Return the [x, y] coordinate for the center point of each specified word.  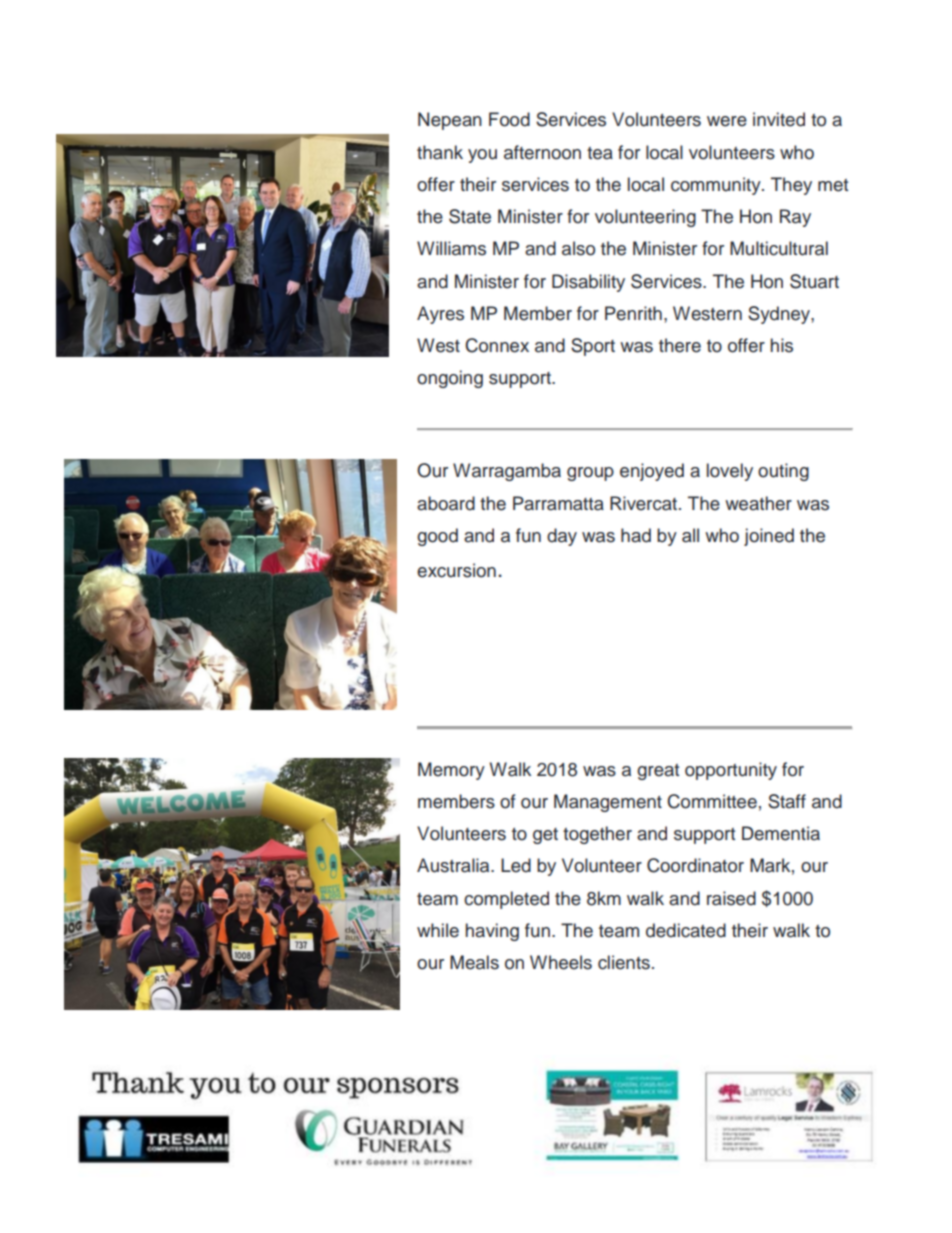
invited [779, 119]
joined [769, 537]
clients [624, 962]
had [636, 535]
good [437, 537]
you [482, 156]
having [492, 932]
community [717, 186]
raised [731, 898]
